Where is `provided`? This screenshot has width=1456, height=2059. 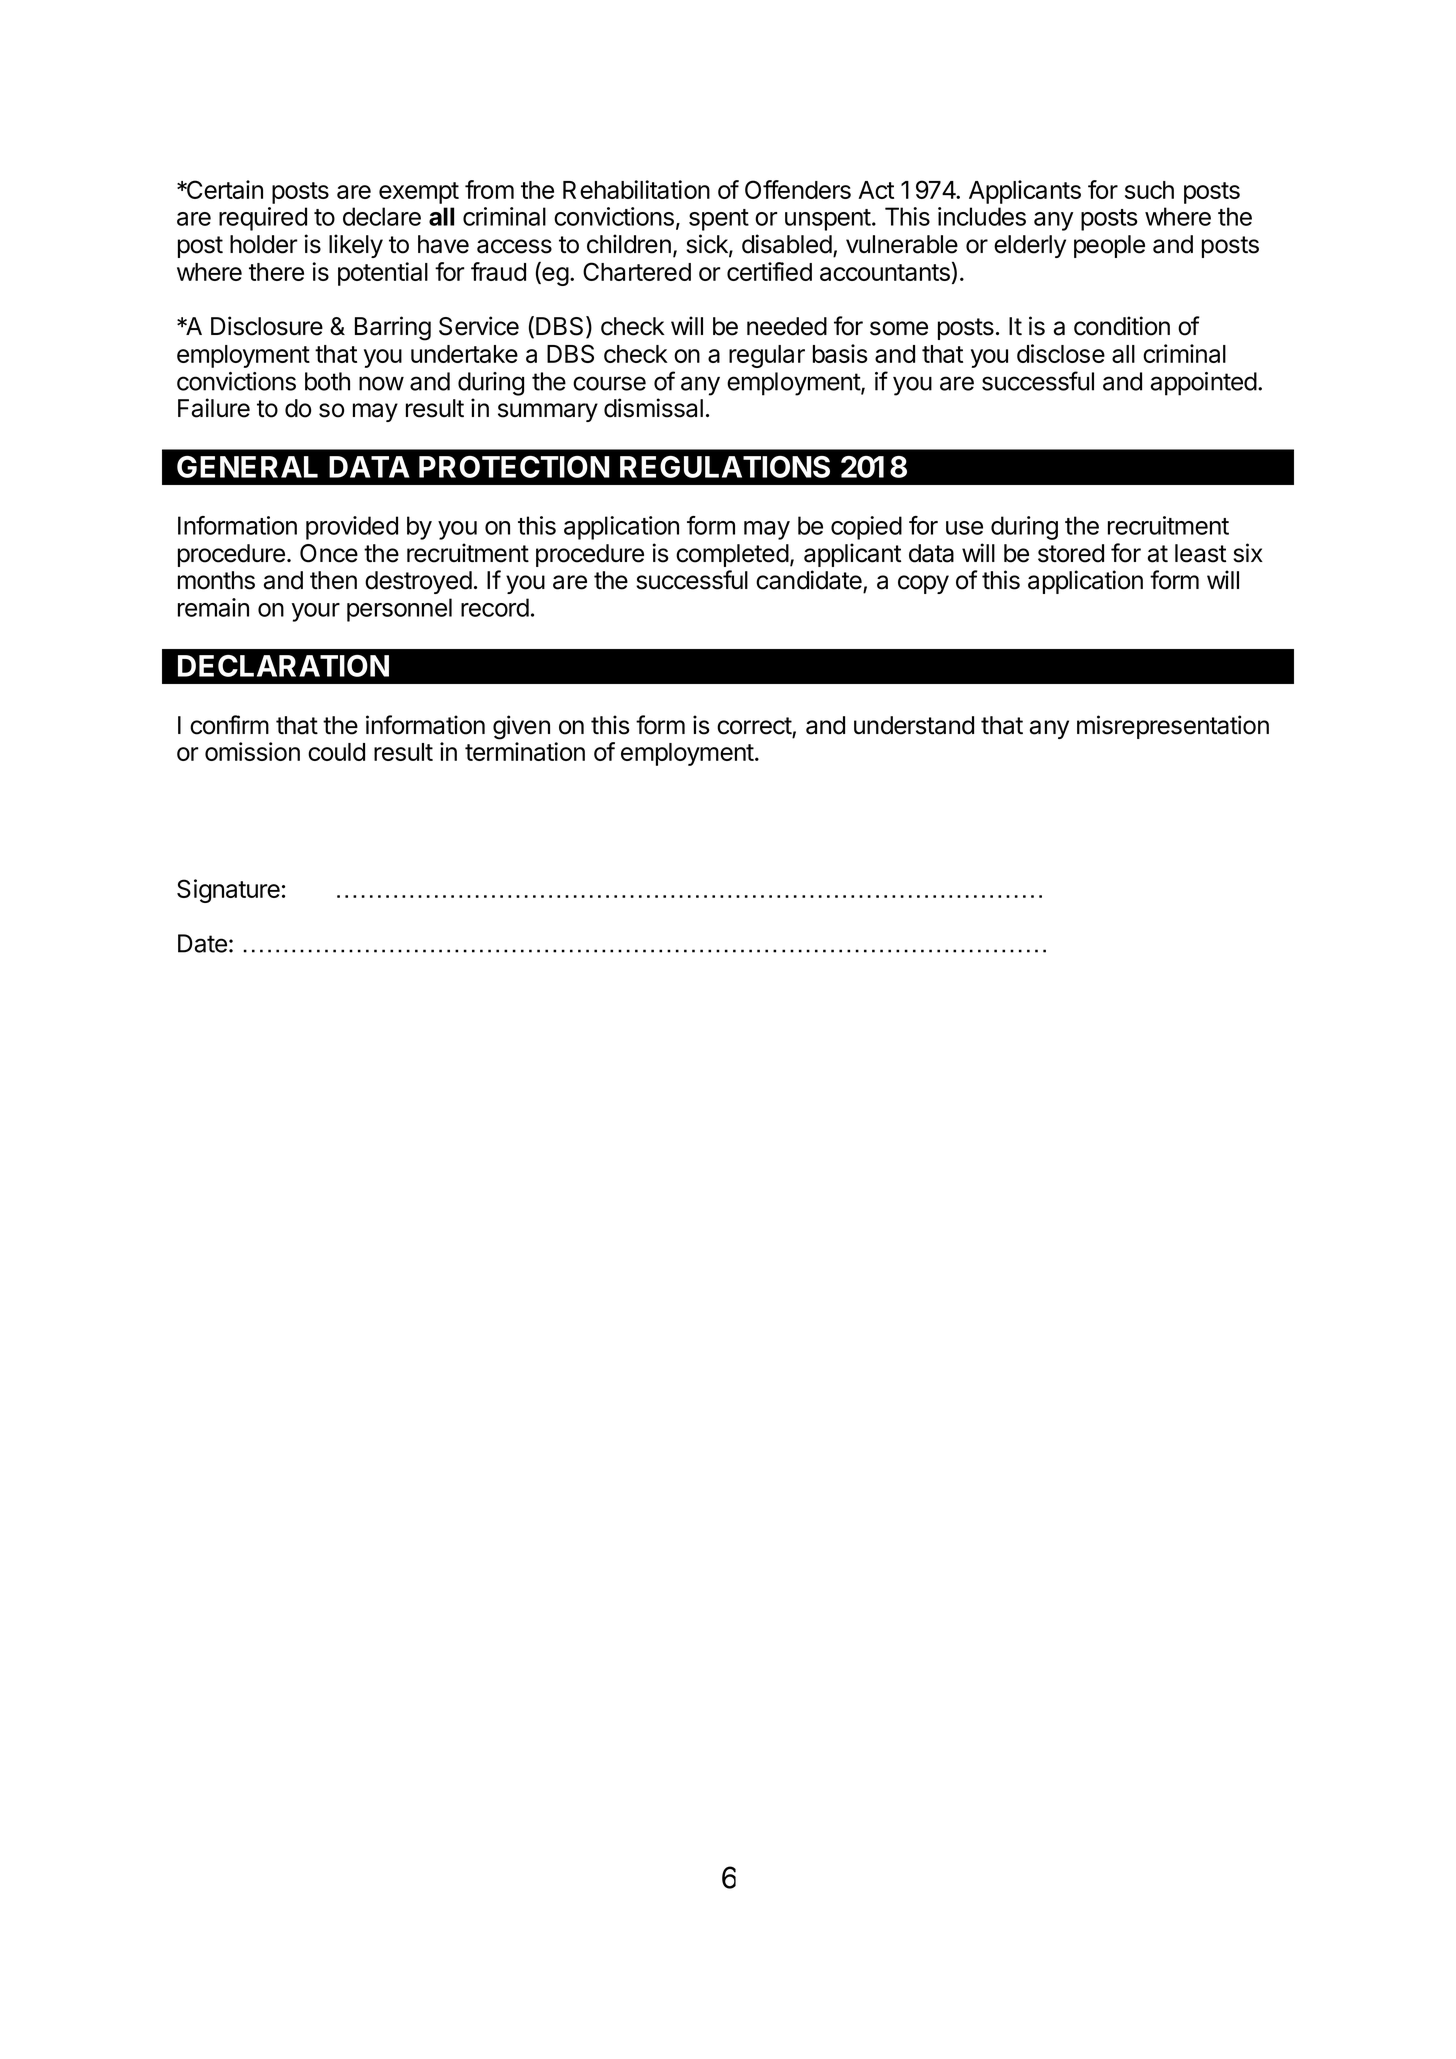 provided is located at coordinates (352, 528).
